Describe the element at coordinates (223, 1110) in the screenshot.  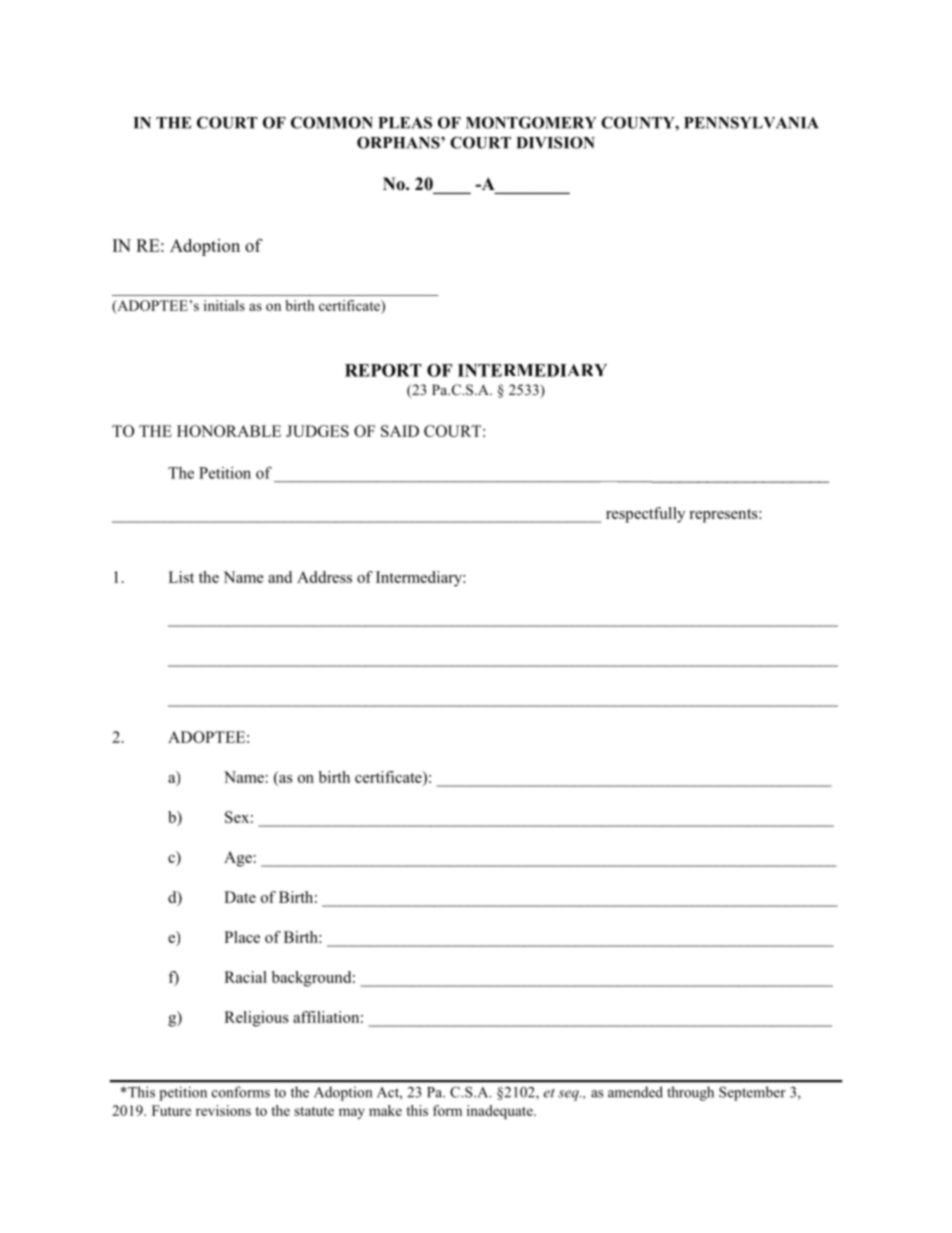
I see `revisions` at that location.
